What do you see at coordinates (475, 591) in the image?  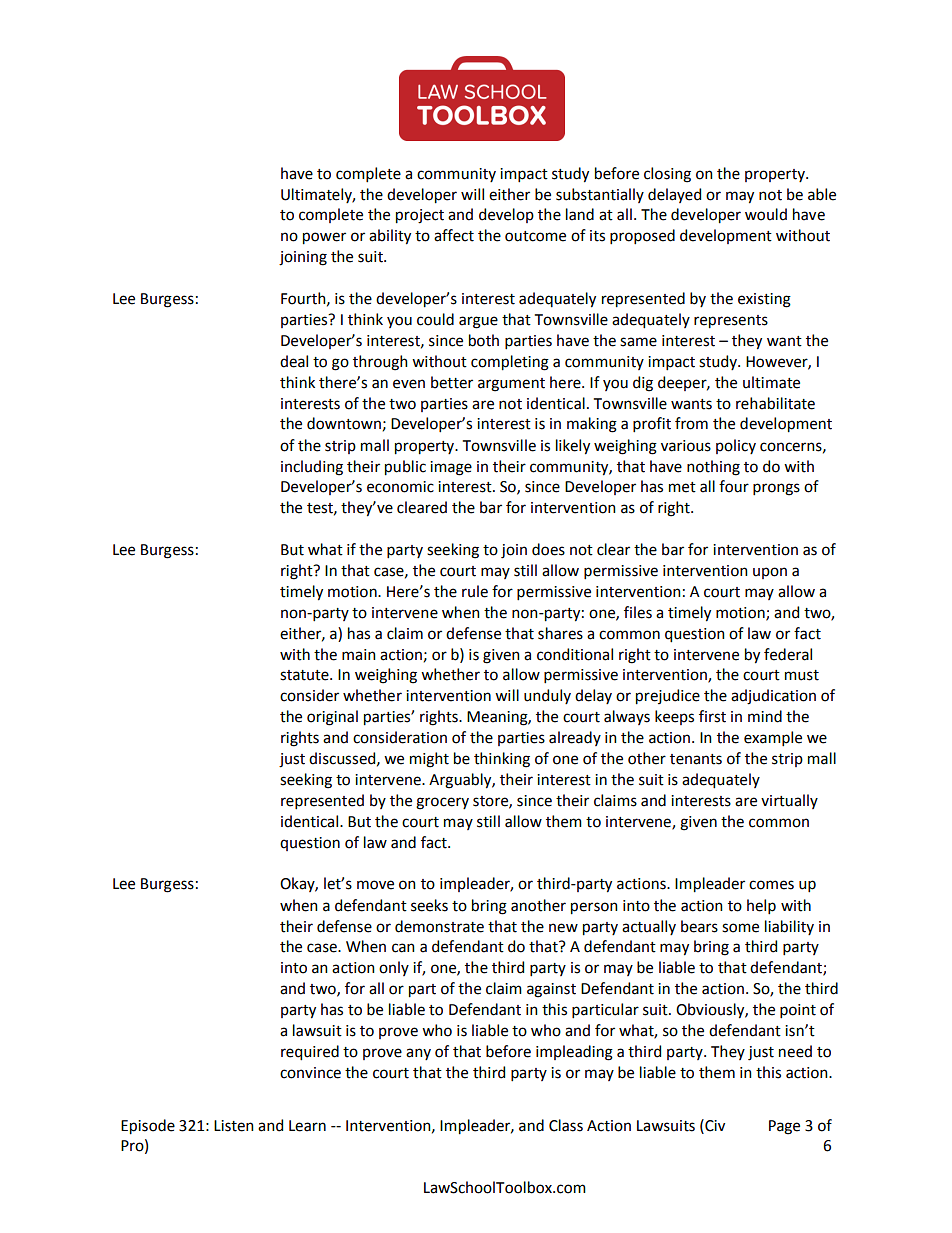 I see `rule` at bounding box center [475, 591].
